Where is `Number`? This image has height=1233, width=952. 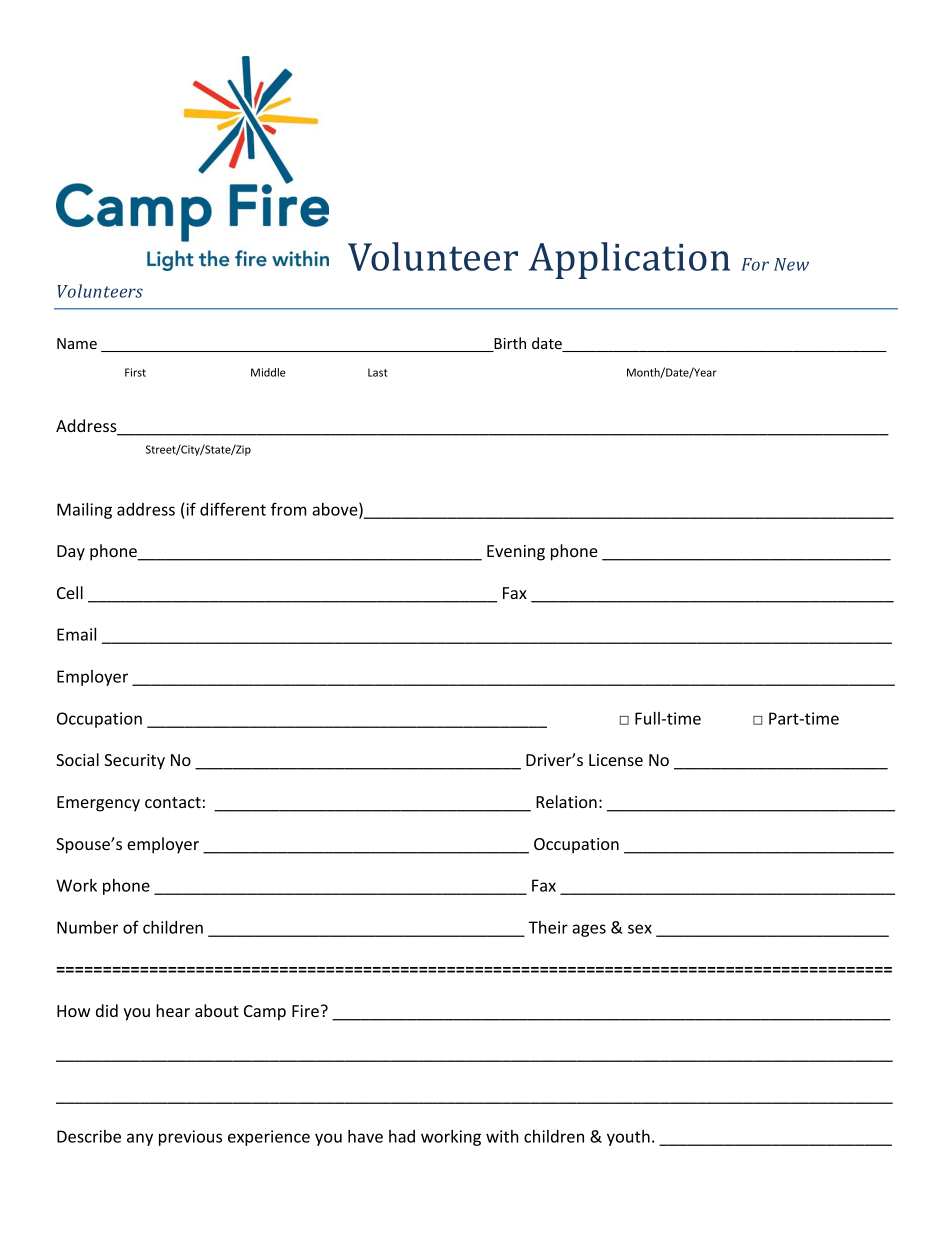
Number is located at coordinates (87, 927).
